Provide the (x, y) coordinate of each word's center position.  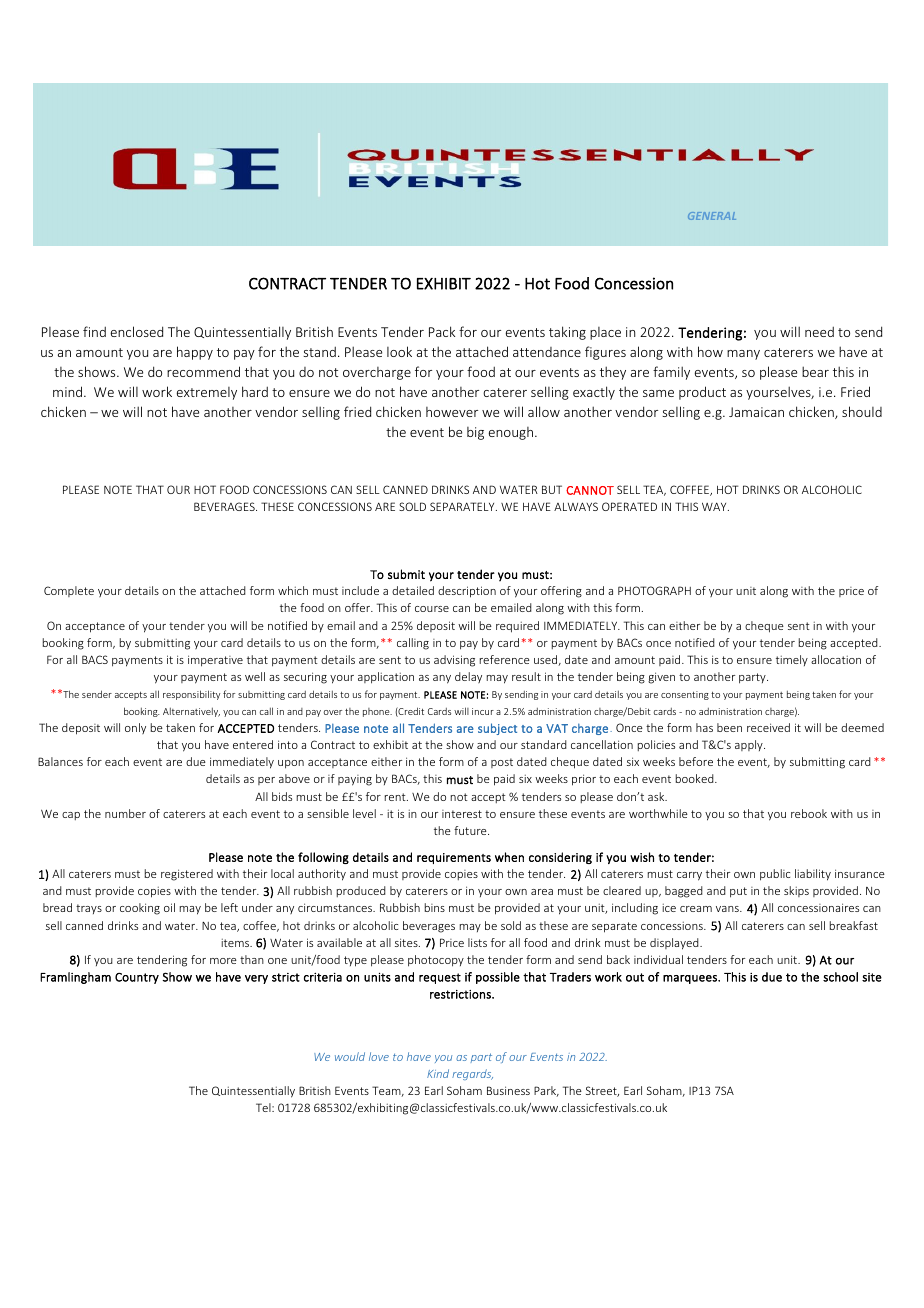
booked (696, 778)
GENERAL (712, 216)
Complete (69, 591)
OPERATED (629, 506)
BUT (552, 489)
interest (462, 814)
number (125, 813)
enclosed (137, 331)
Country (137, 978)
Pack (442, 331)
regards (472, 1074)
